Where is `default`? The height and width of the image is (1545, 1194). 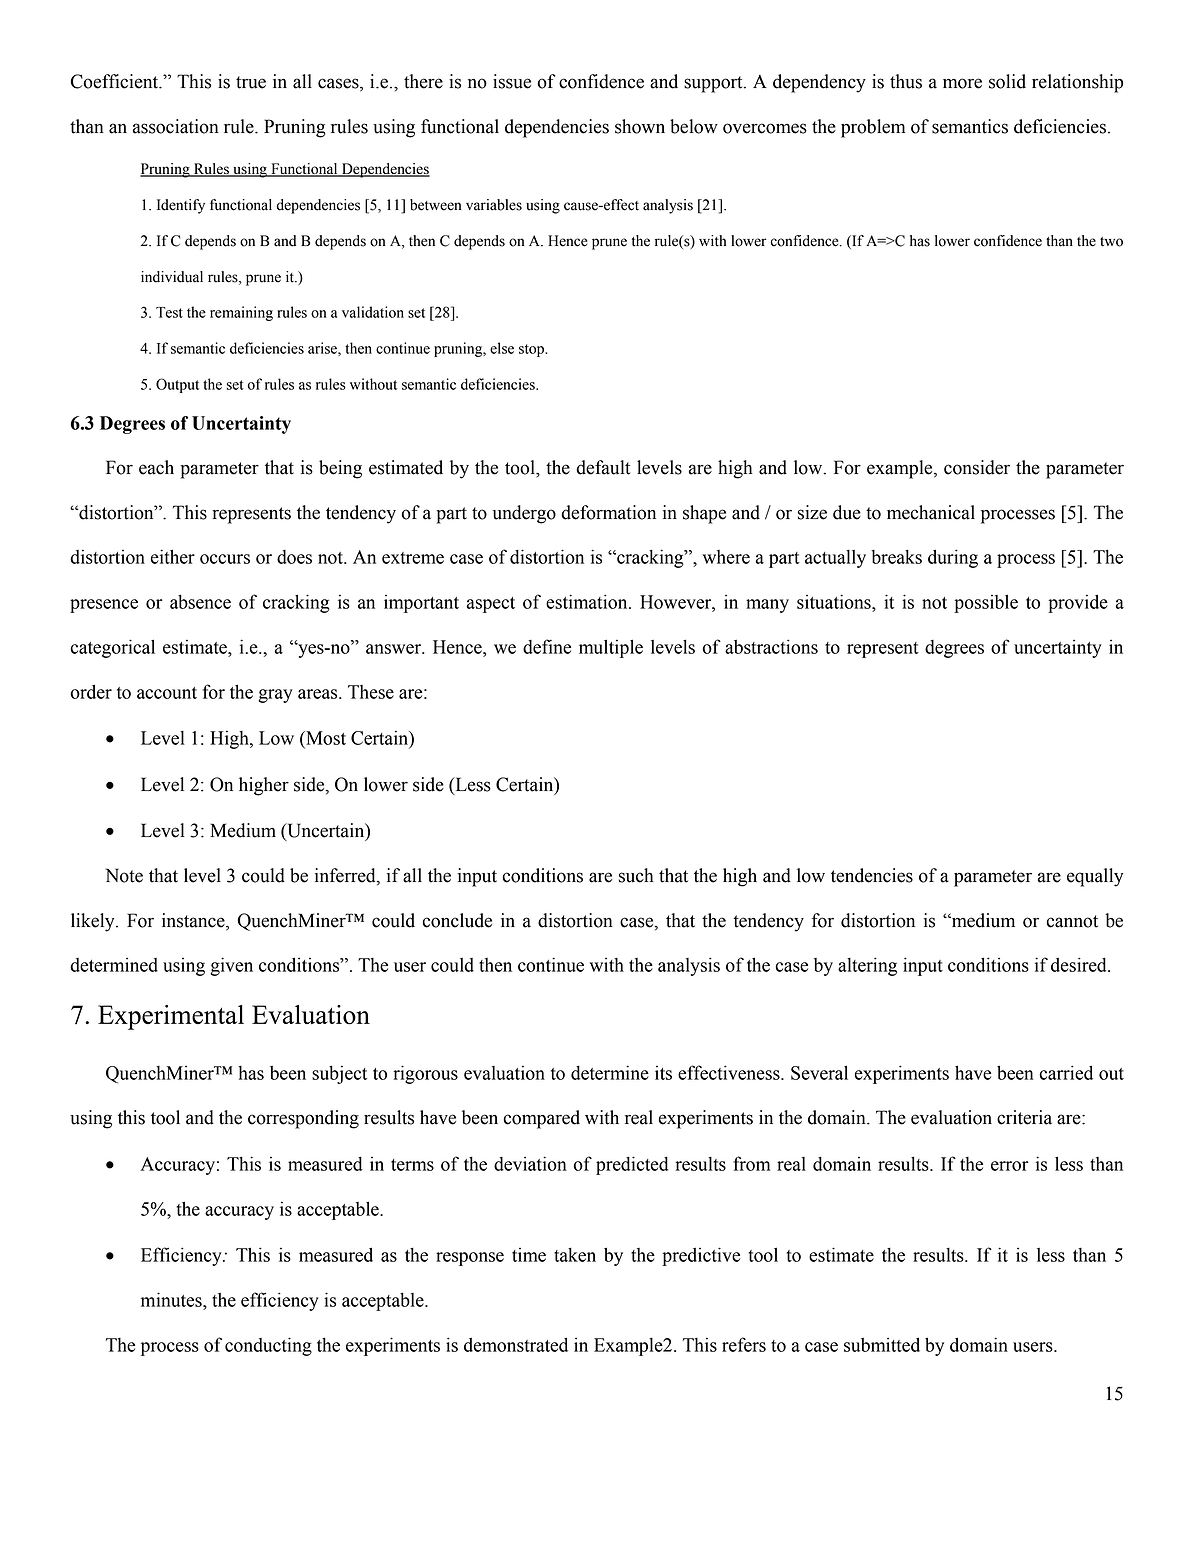 default is located at coordinates (603, 467).
